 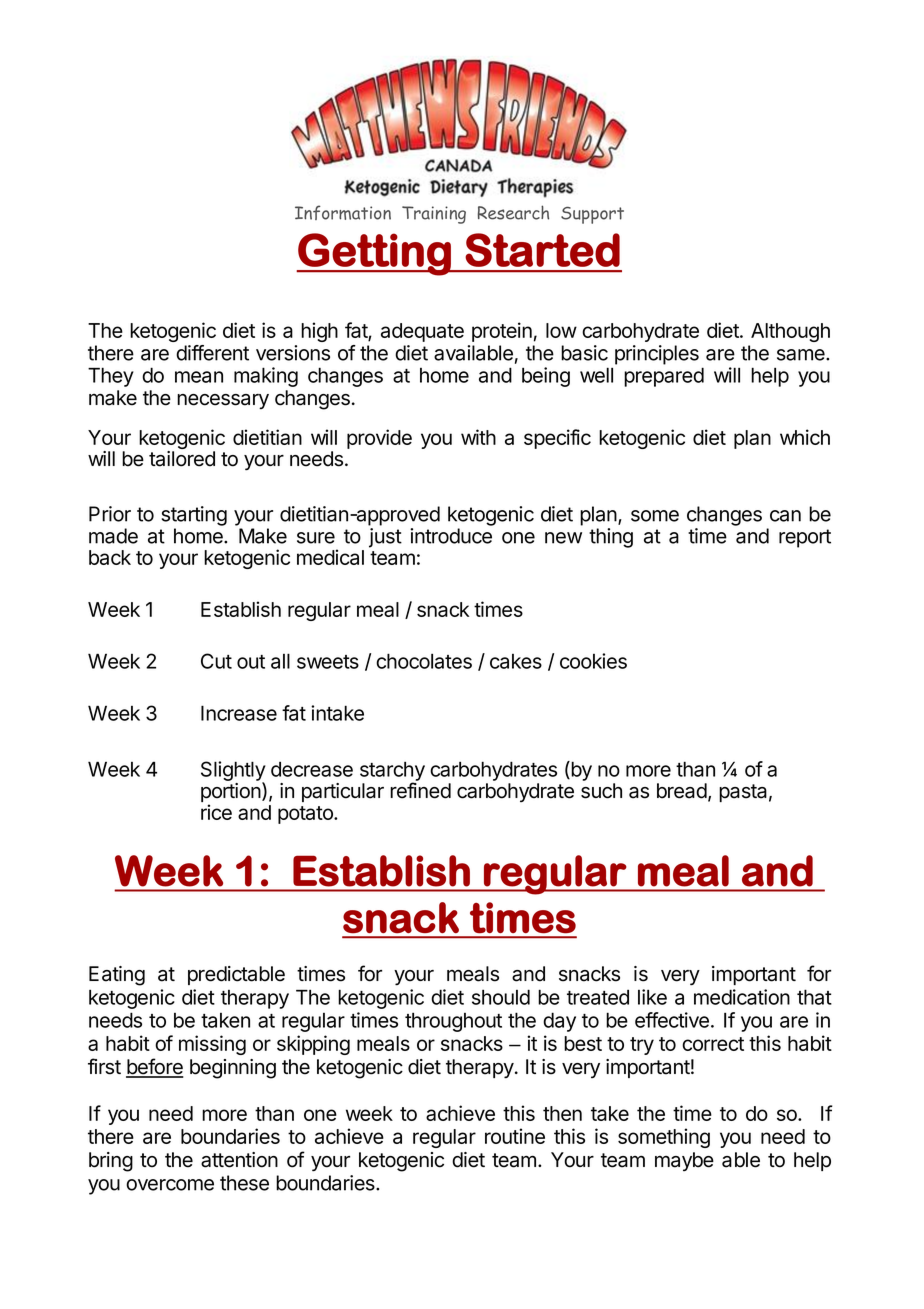 I want to click on report, so click(x=805, y=538).
